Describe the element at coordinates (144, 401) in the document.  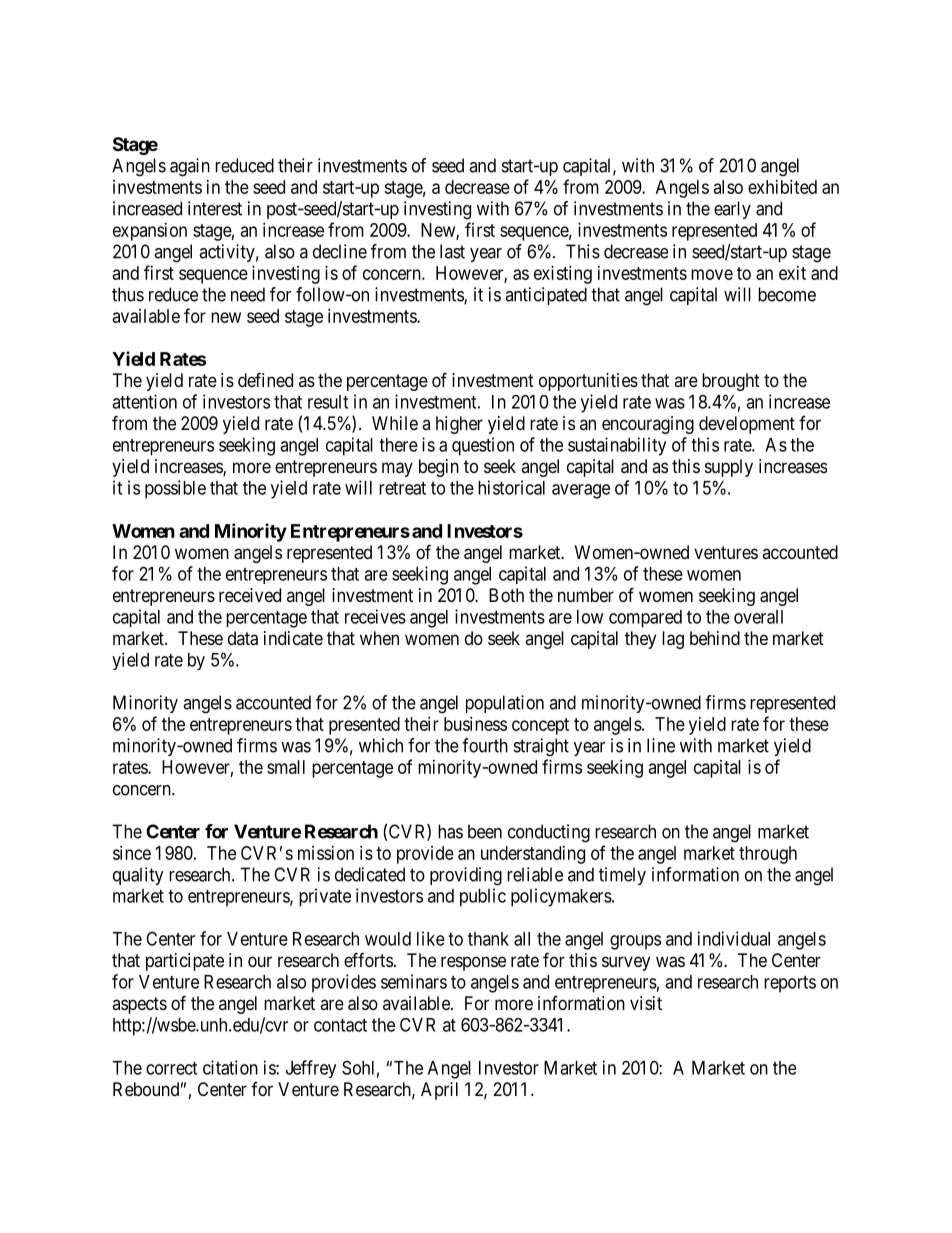
I see `attention` at that location.
